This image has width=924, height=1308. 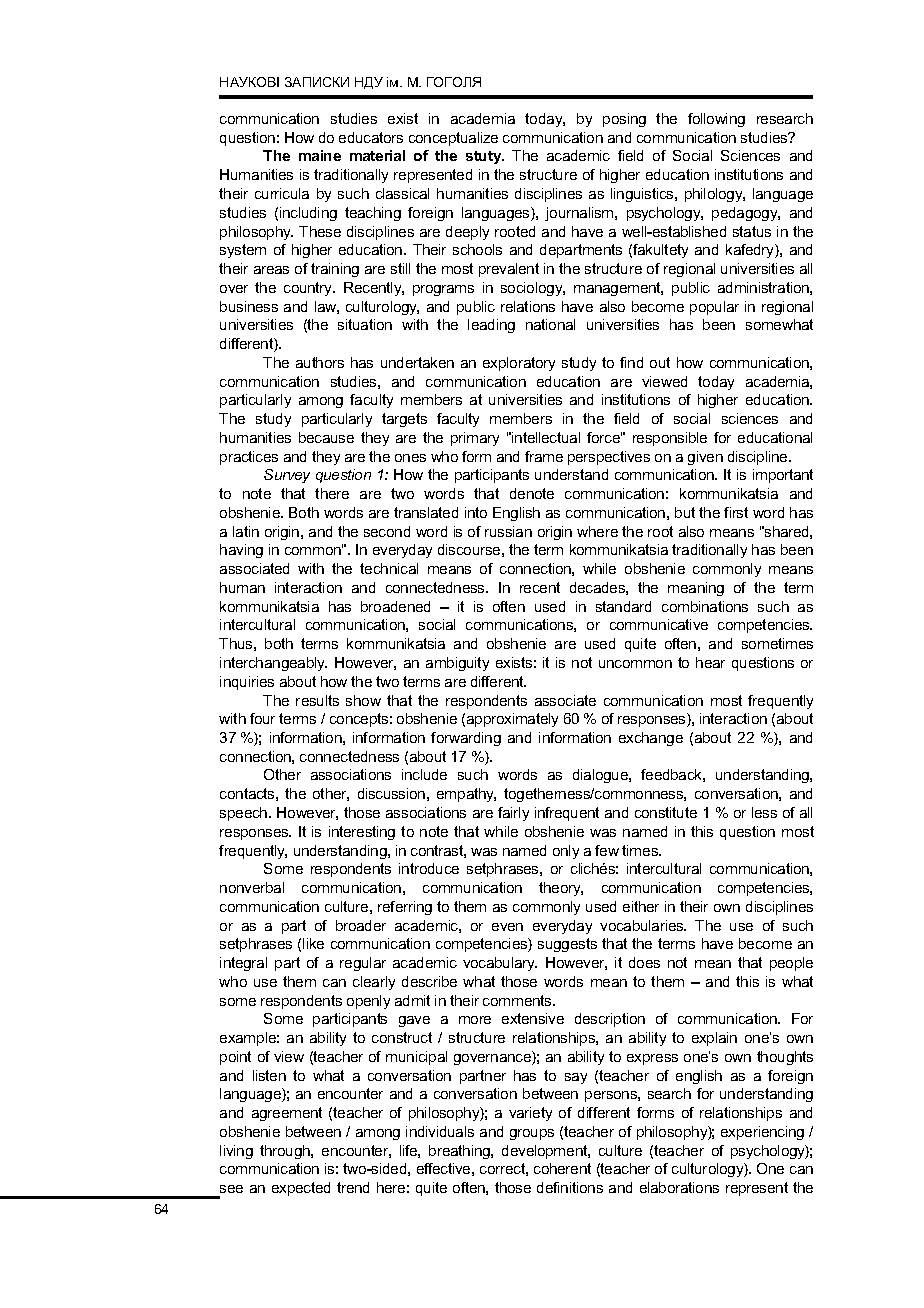 What do you see at coordinates (762, 1133) in the image?
I see `experiencing` at bounding box center [762, 1133].
